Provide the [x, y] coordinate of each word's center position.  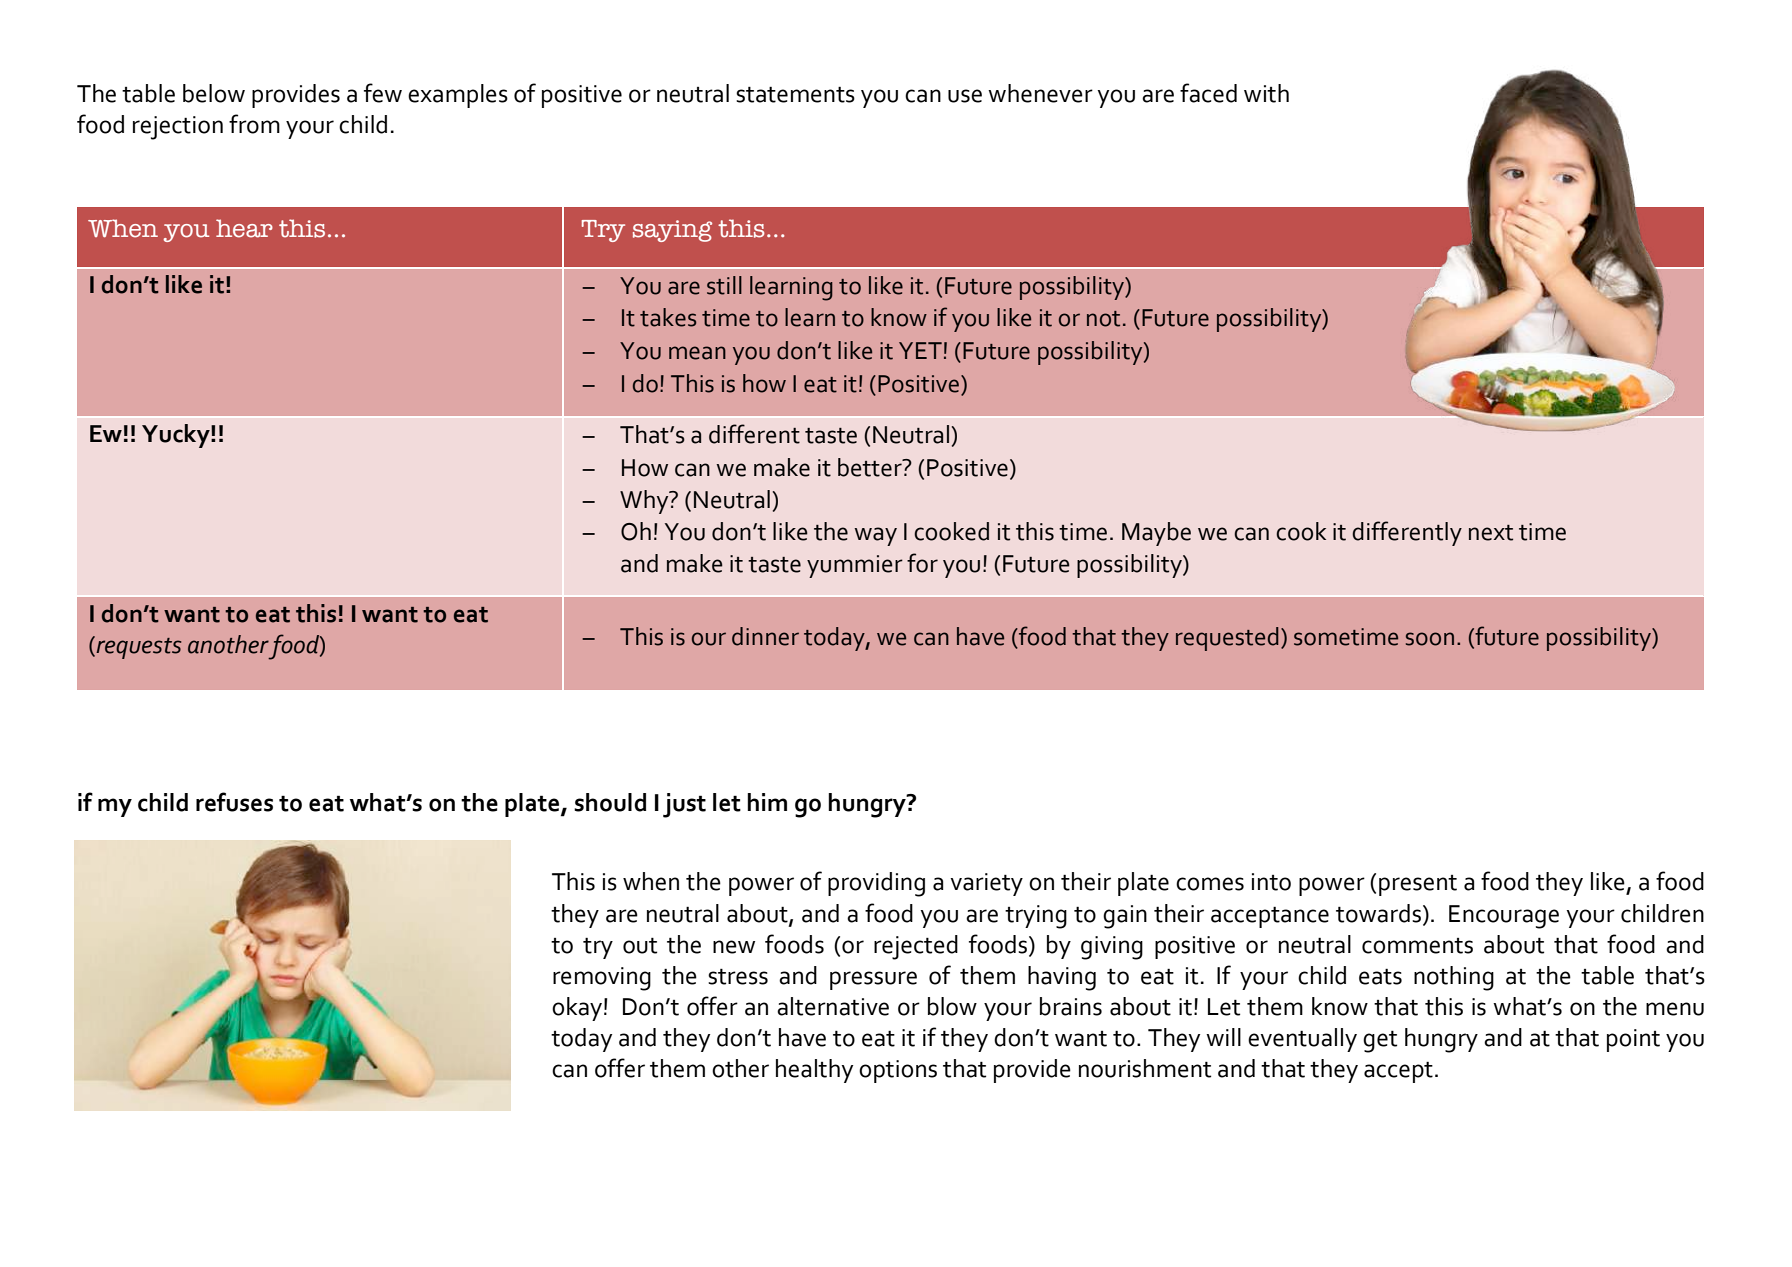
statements [795, 94]
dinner [765, 636]
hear [244, 228]
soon [1430, 639]
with [1266, 93]
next [1491, 533]
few [383, 93]
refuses [234, 802]
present [1418, 885]
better [871, 467]
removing [602, 979]
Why [645, 502]
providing [876, 884]
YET [920, 350]
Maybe [1156, 534]
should [610, 802]
